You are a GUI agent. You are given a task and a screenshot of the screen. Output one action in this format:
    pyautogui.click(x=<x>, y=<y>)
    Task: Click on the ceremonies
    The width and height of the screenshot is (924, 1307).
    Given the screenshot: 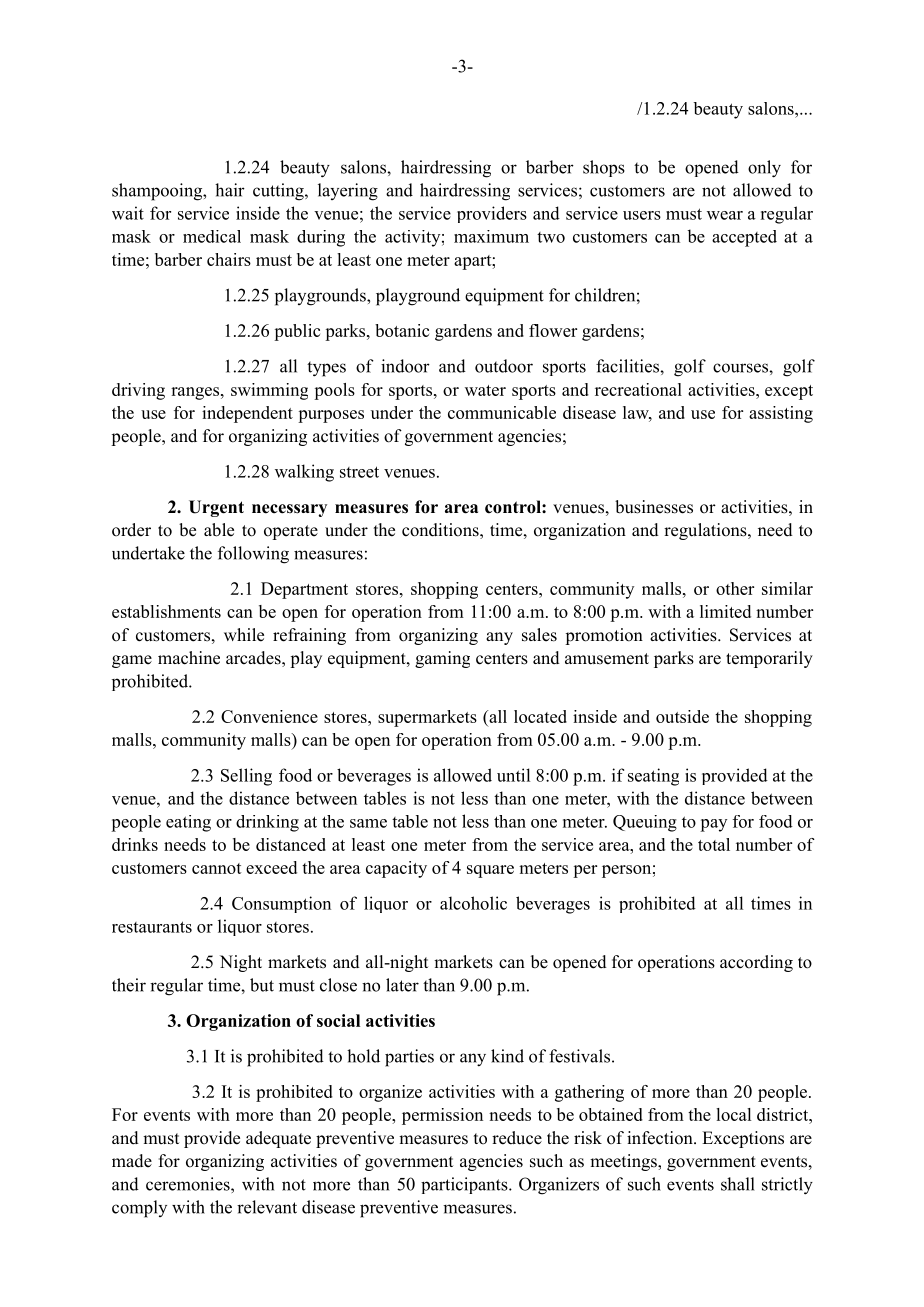 What is the action you would take?
    pyautogui.click(x=189, y=1184)
